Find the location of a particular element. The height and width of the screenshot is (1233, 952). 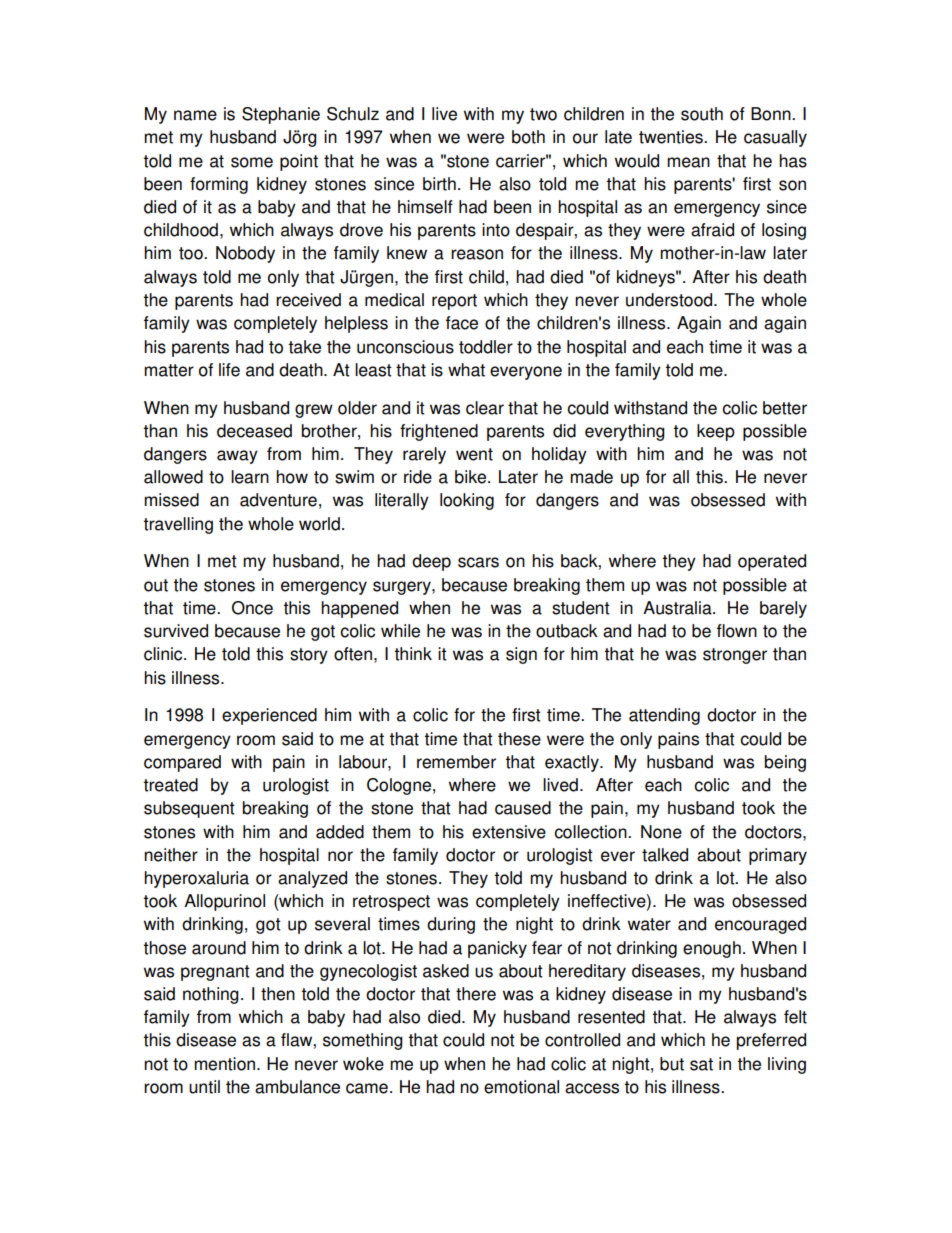

None is located at coordinates (661, 832).
